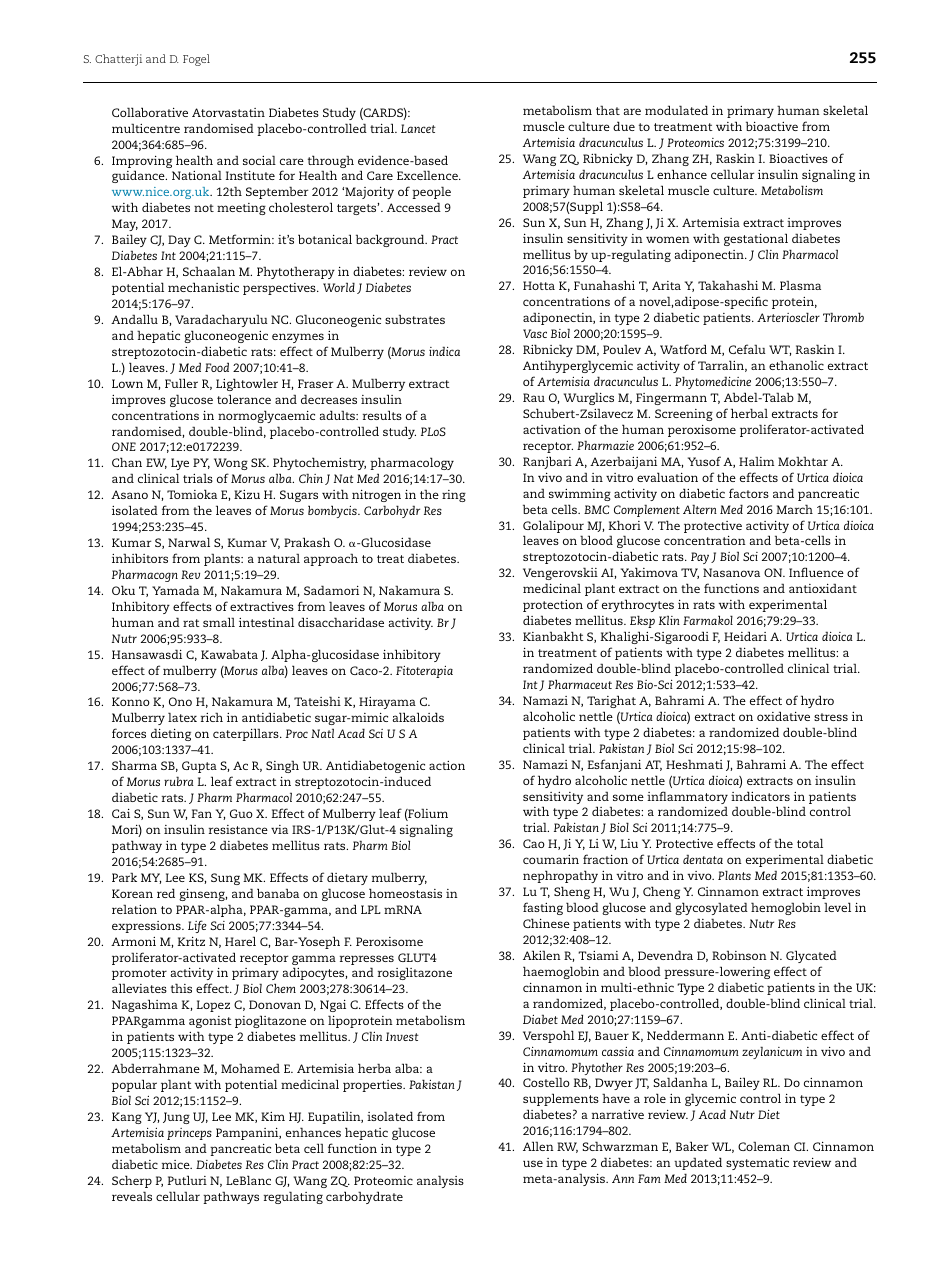  Describe the element at coordinates (225, 879) in the page. I see `Sung` at that location.
